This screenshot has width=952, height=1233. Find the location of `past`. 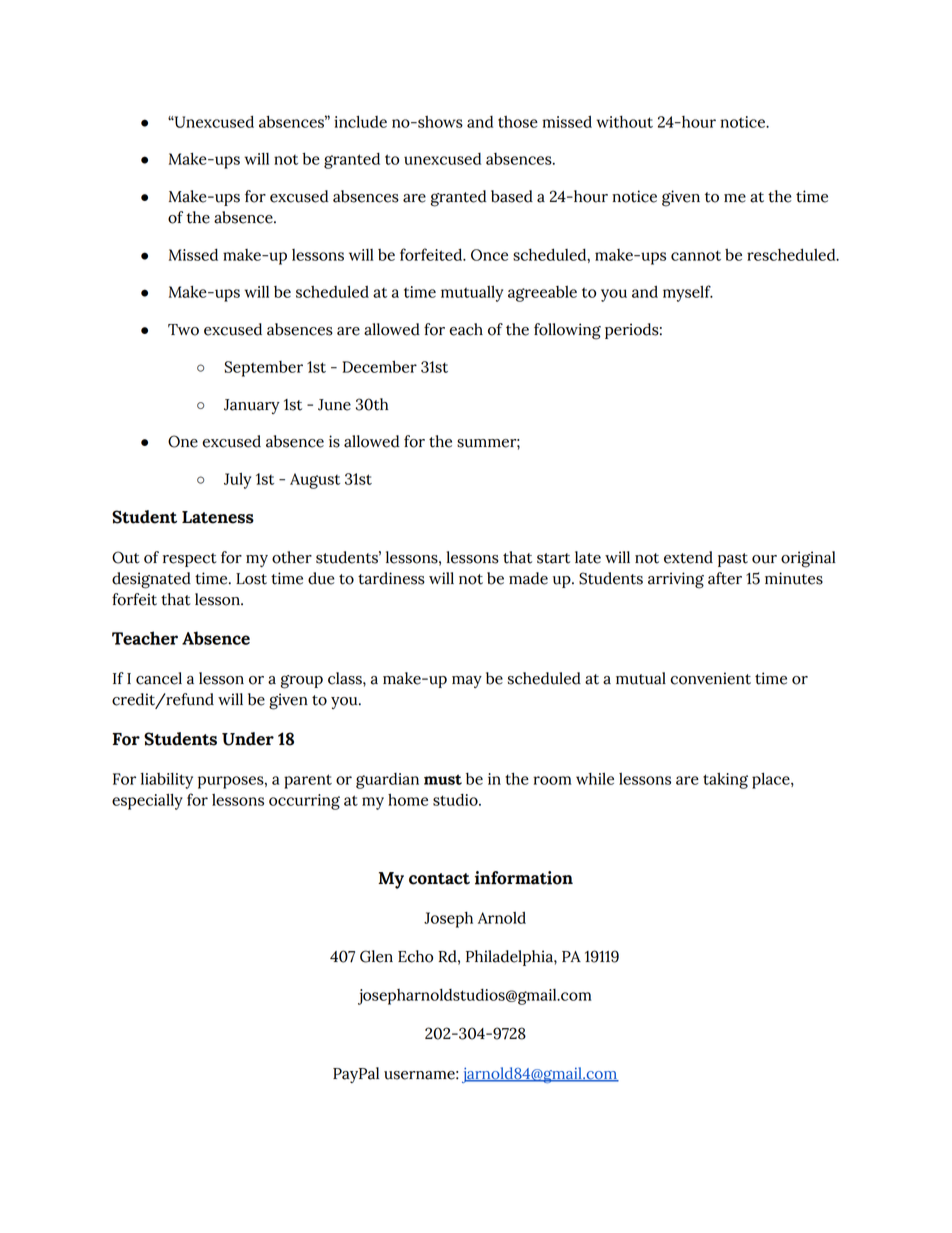

past is located at coordinates (733, 560).
